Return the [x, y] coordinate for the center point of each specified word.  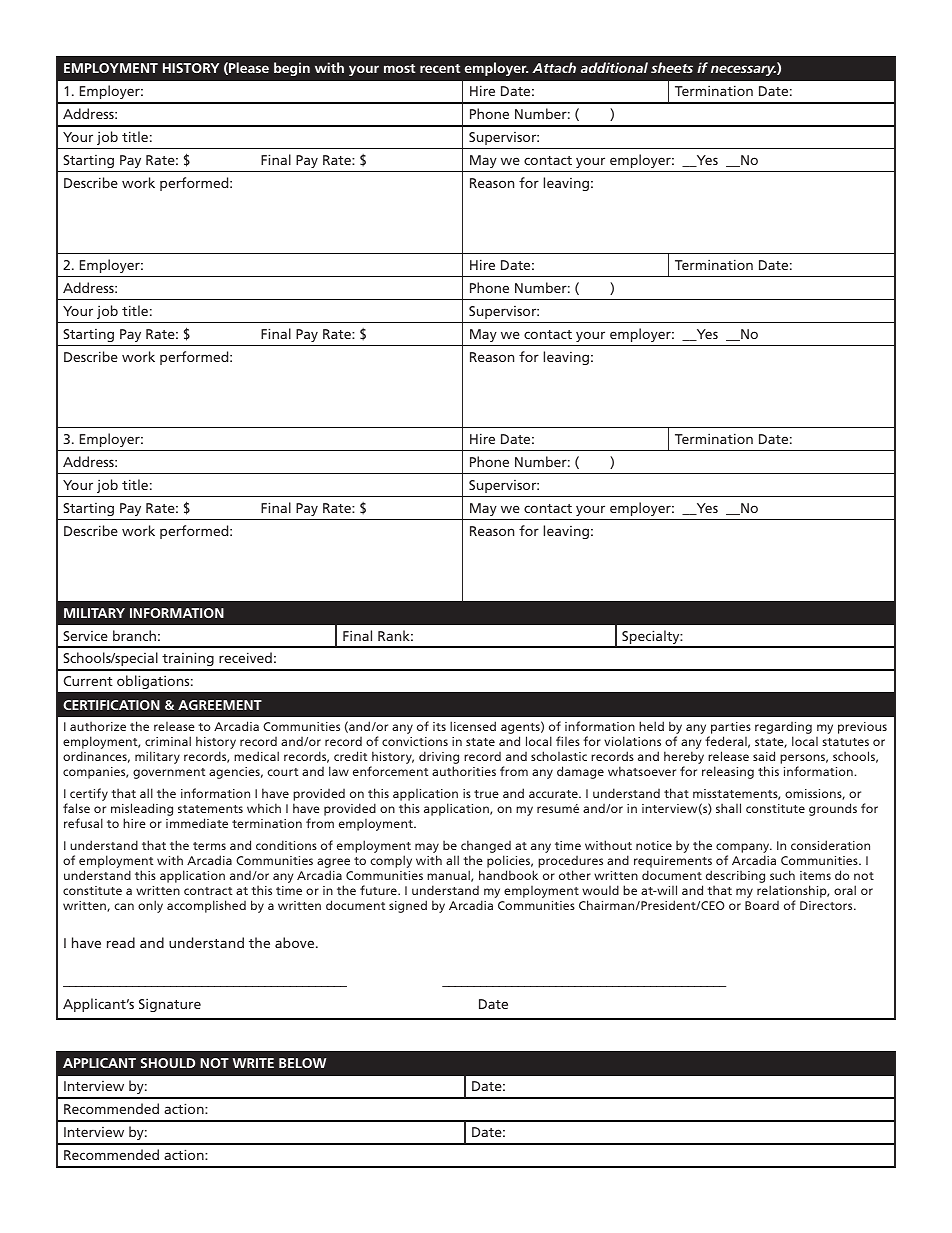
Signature [170, 1005]
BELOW [302, 1063]
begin [292, 69]
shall [728, 808]
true [486, 794]
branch [134, 635]
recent [440, 68]
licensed [473, 726]
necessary [743, 70]
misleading [142, 811]
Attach [554, 67]
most [400, 68]
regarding [783, 729]
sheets [672, 67]
